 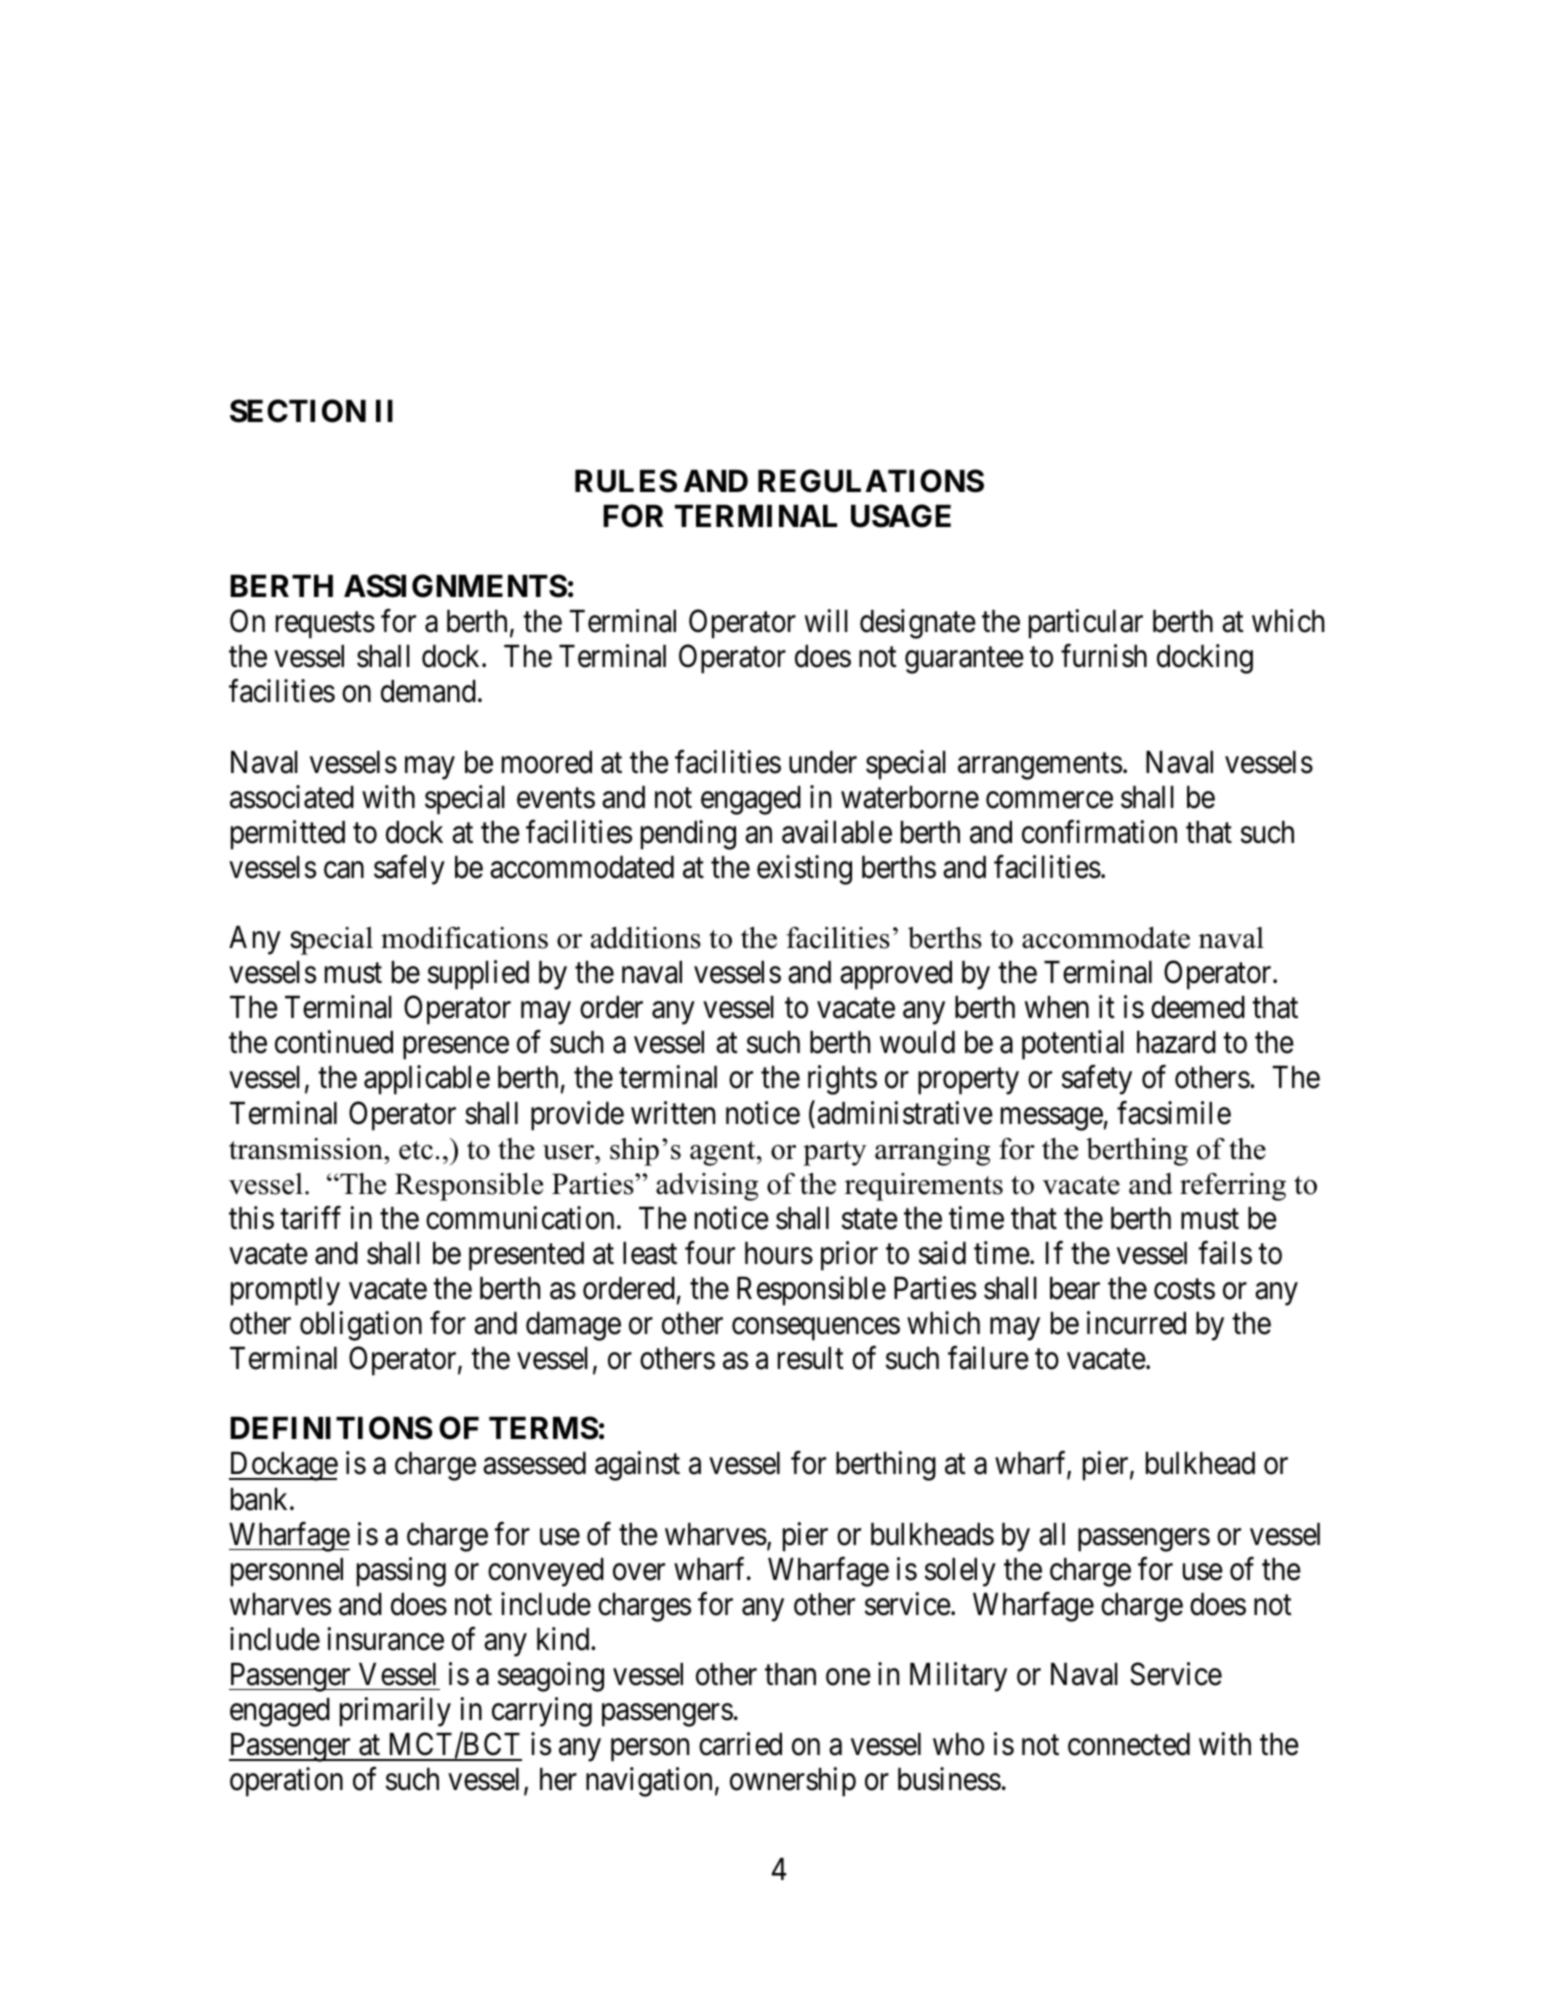 What do you see at coordinates (740, 1744) in the screenshot?
I see `carried` at bounding box center [740, 1744].
